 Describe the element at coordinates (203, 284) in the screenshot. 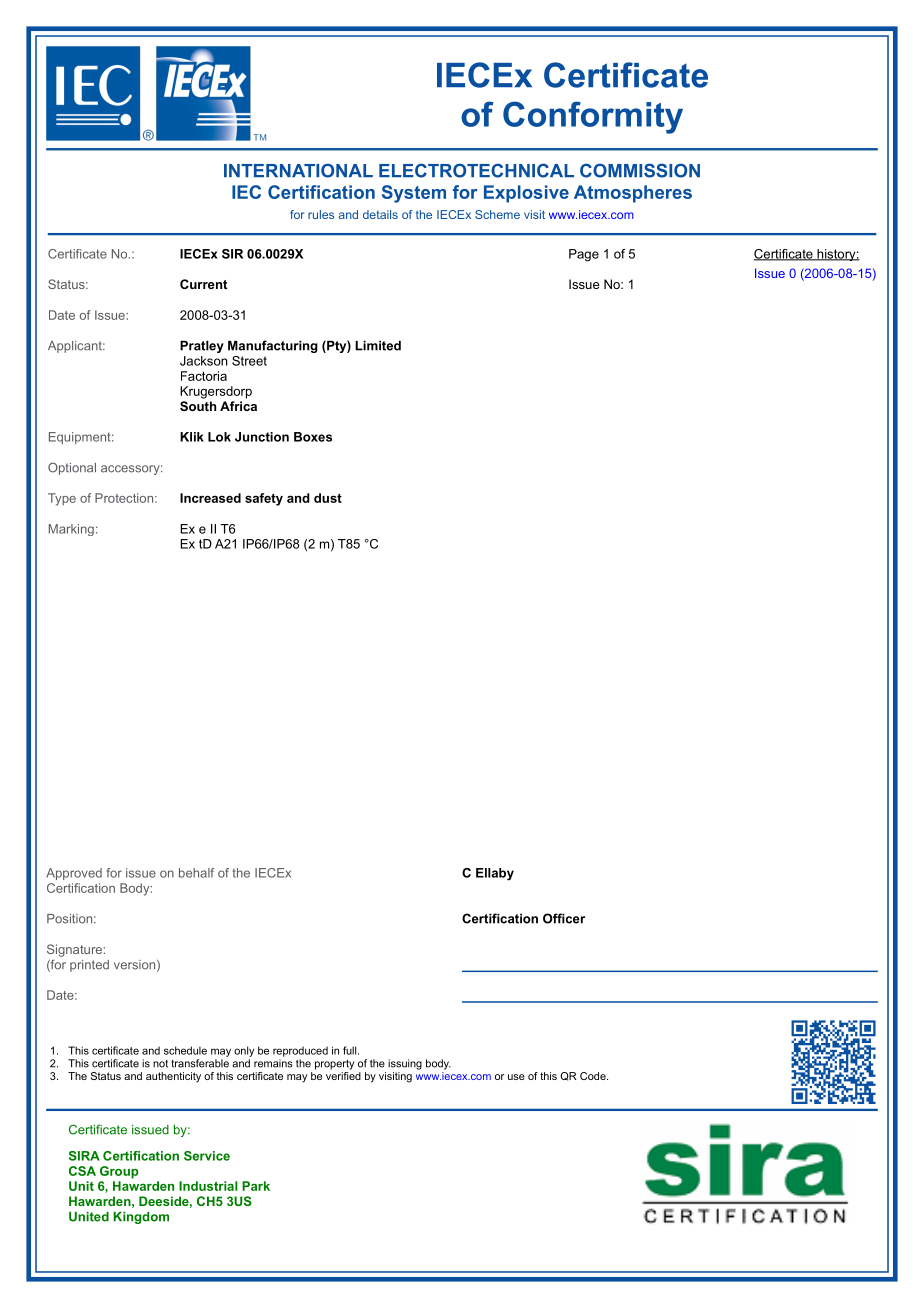

I see `Current` at that location.
